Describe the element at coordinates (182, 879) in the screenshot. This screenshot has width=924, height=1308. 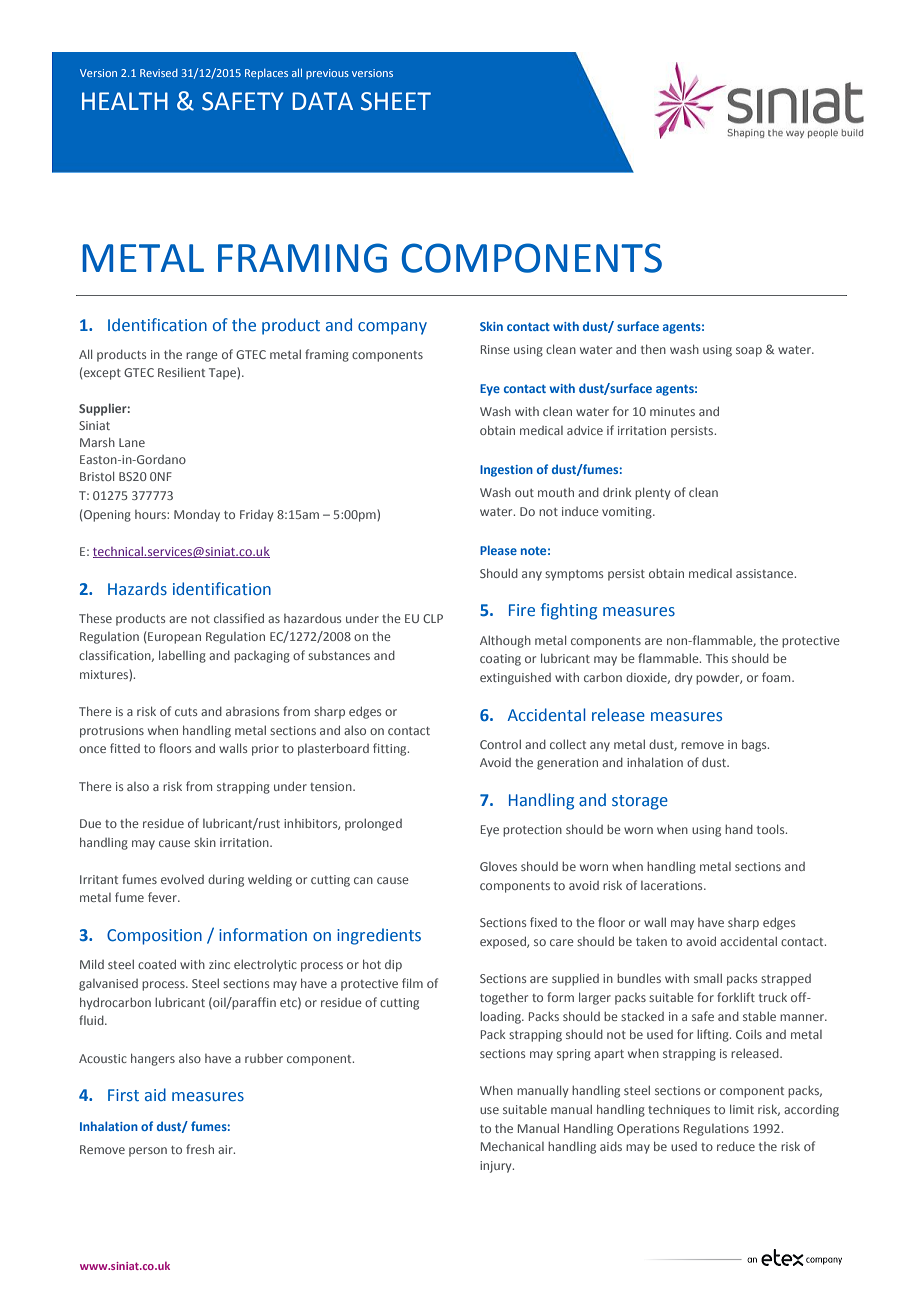
I see `evolved` at that location.
